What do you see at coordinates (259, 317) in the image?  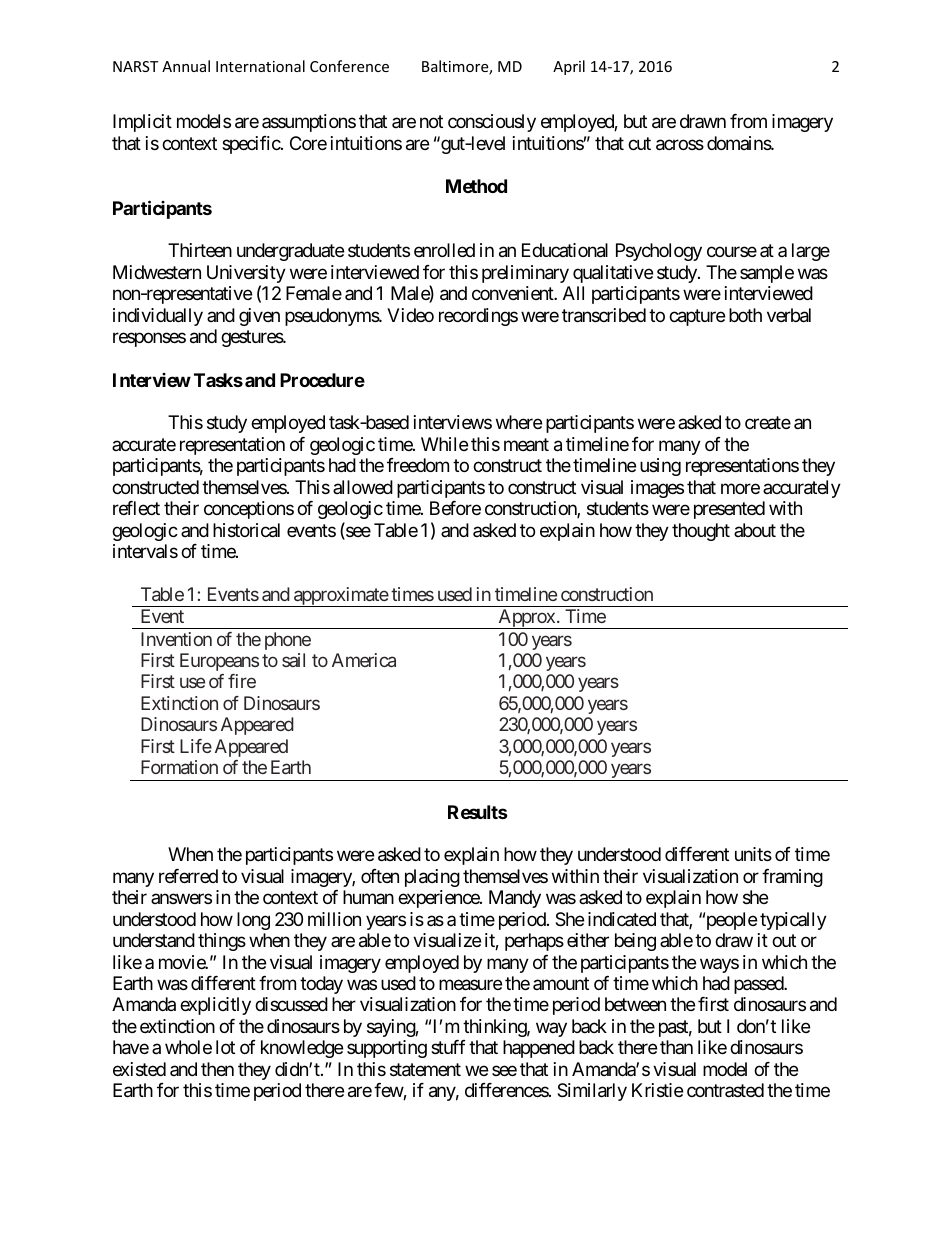 I see `given` at bounding box center [259, 317].
